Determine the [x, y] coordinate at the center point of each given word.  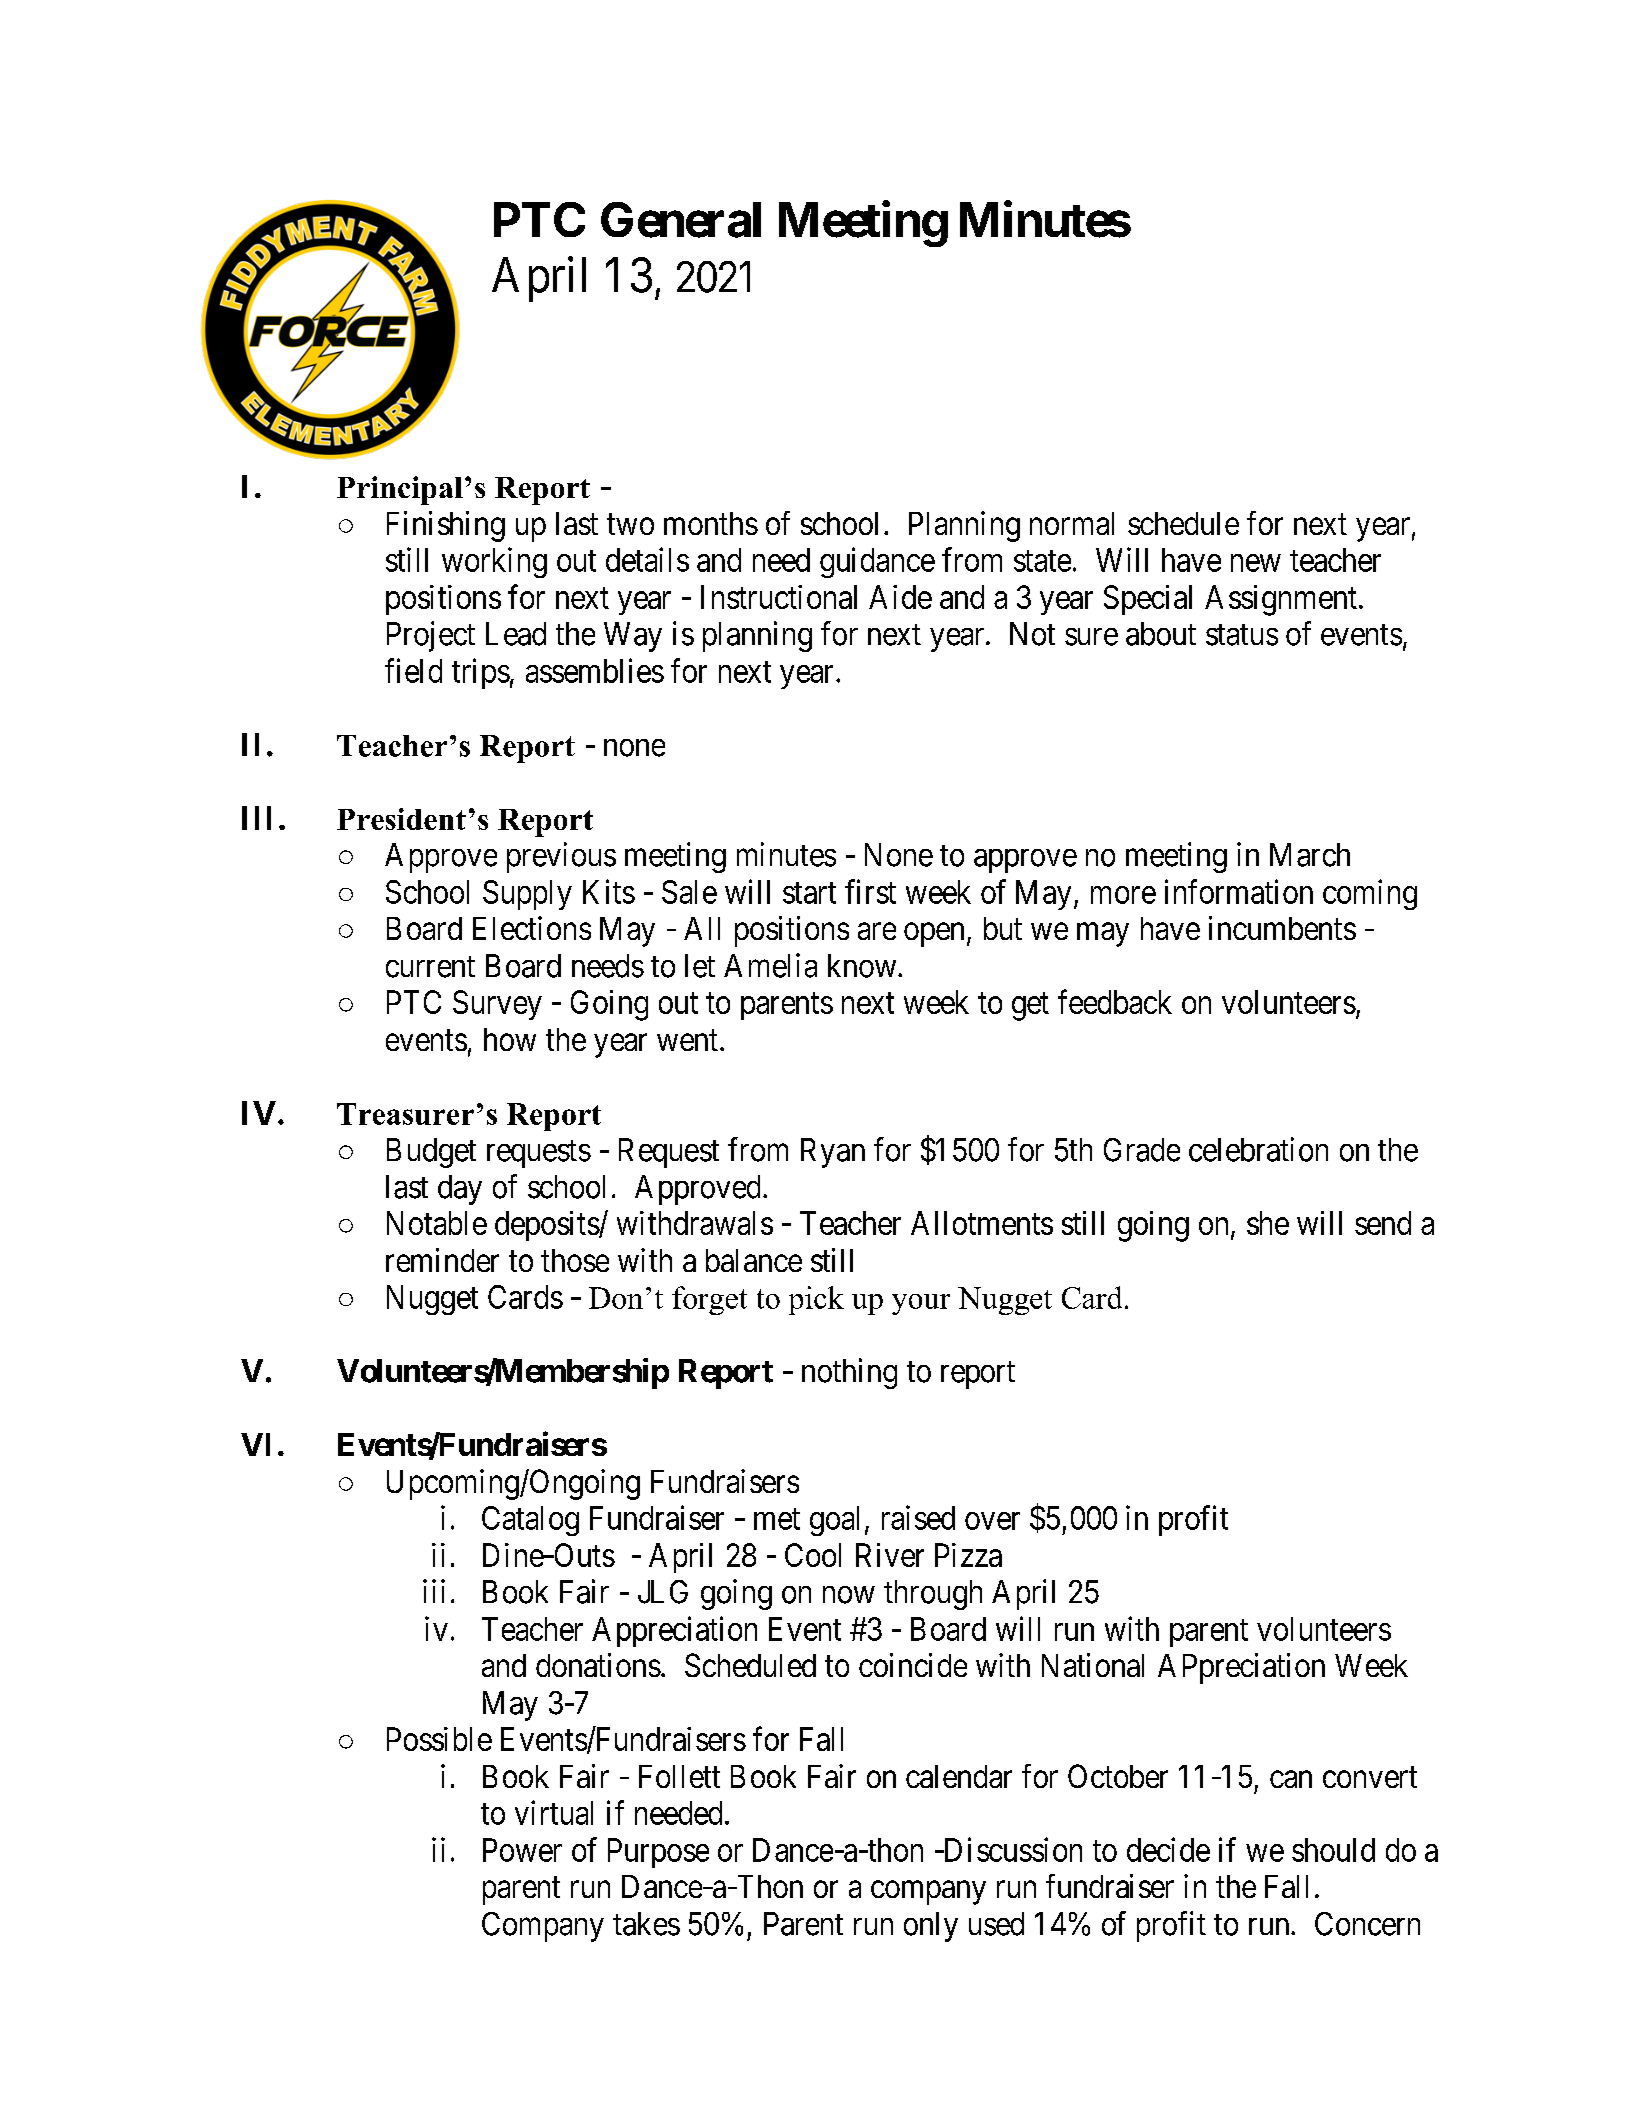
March [1310, 855]
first [870, 891]
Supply [527, 895]
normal [1072, 523]
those [575, 1260]
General [681, 220]
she [1268, 1223]
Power [522, 1850]
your [921, 1304]
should [1333, 1850]
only [931, 1927]
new [1256, 563]
